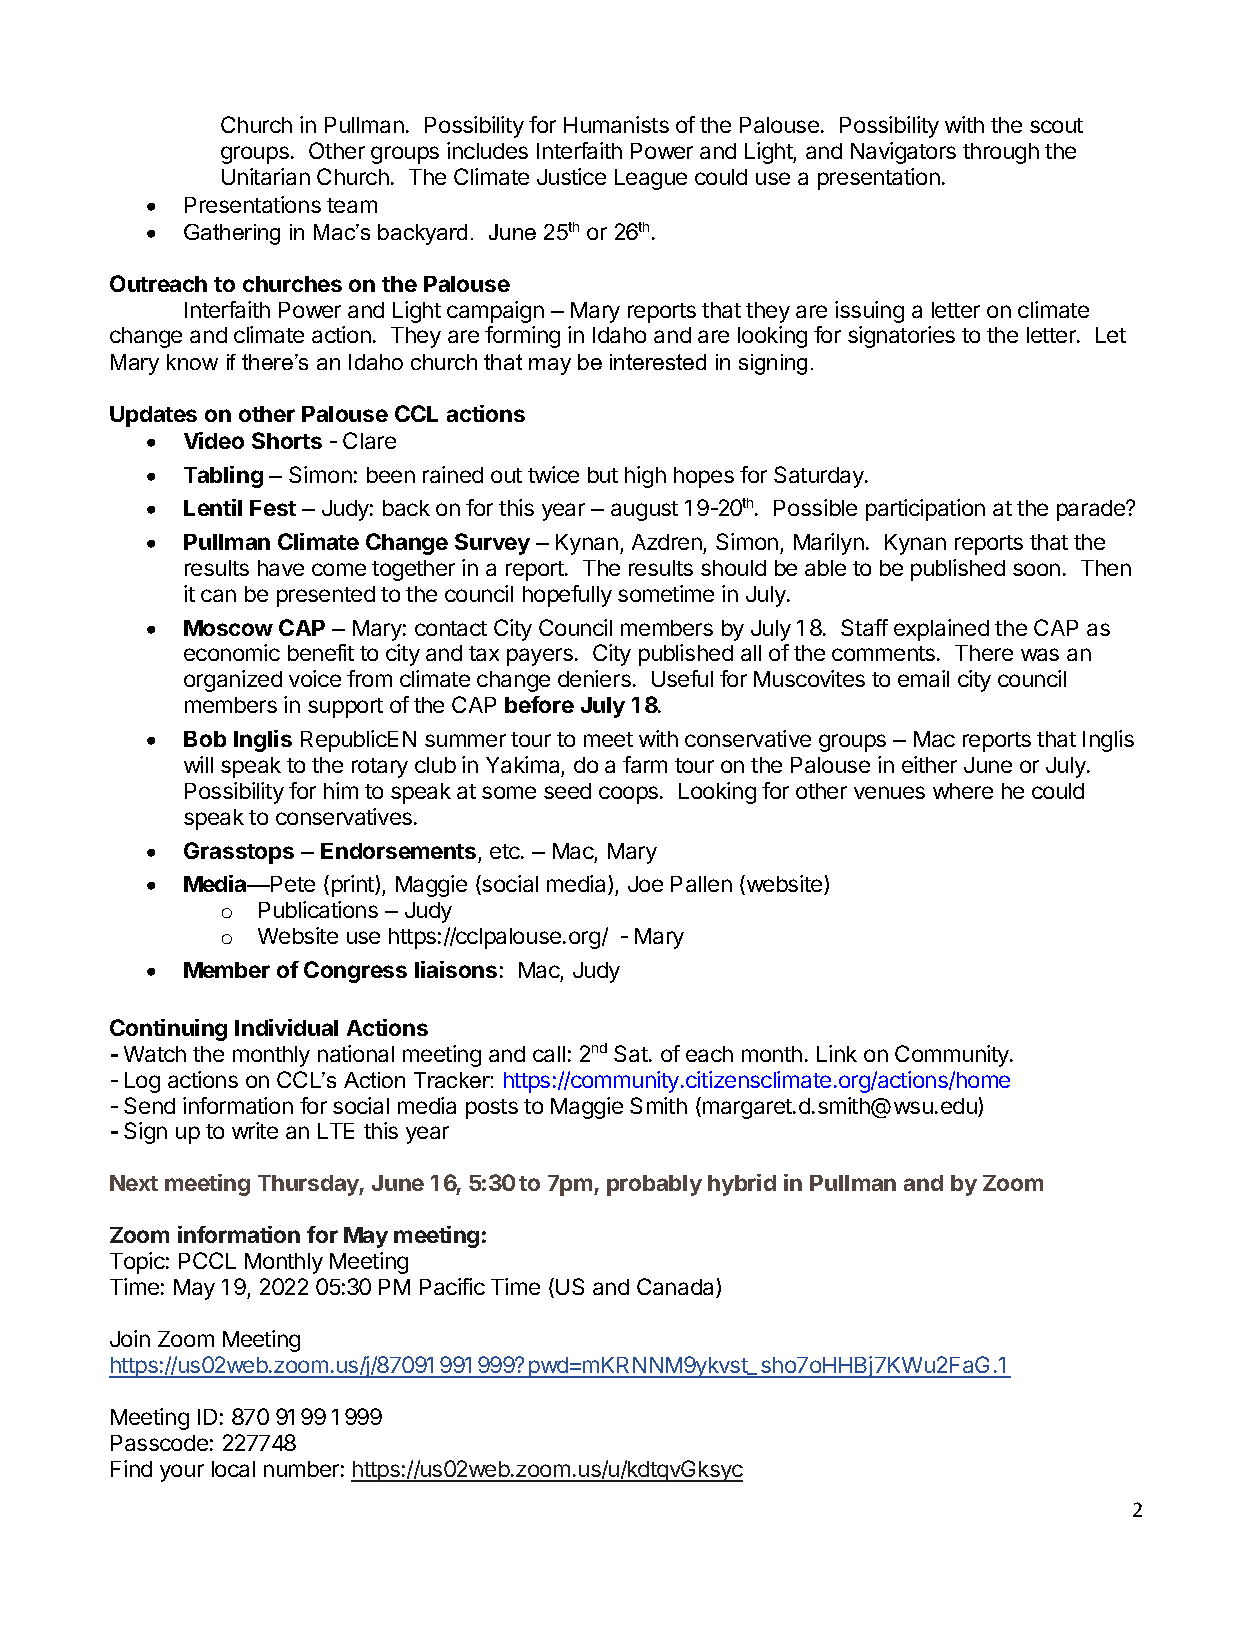  I want to click on Canada, so click(677, 1288).
